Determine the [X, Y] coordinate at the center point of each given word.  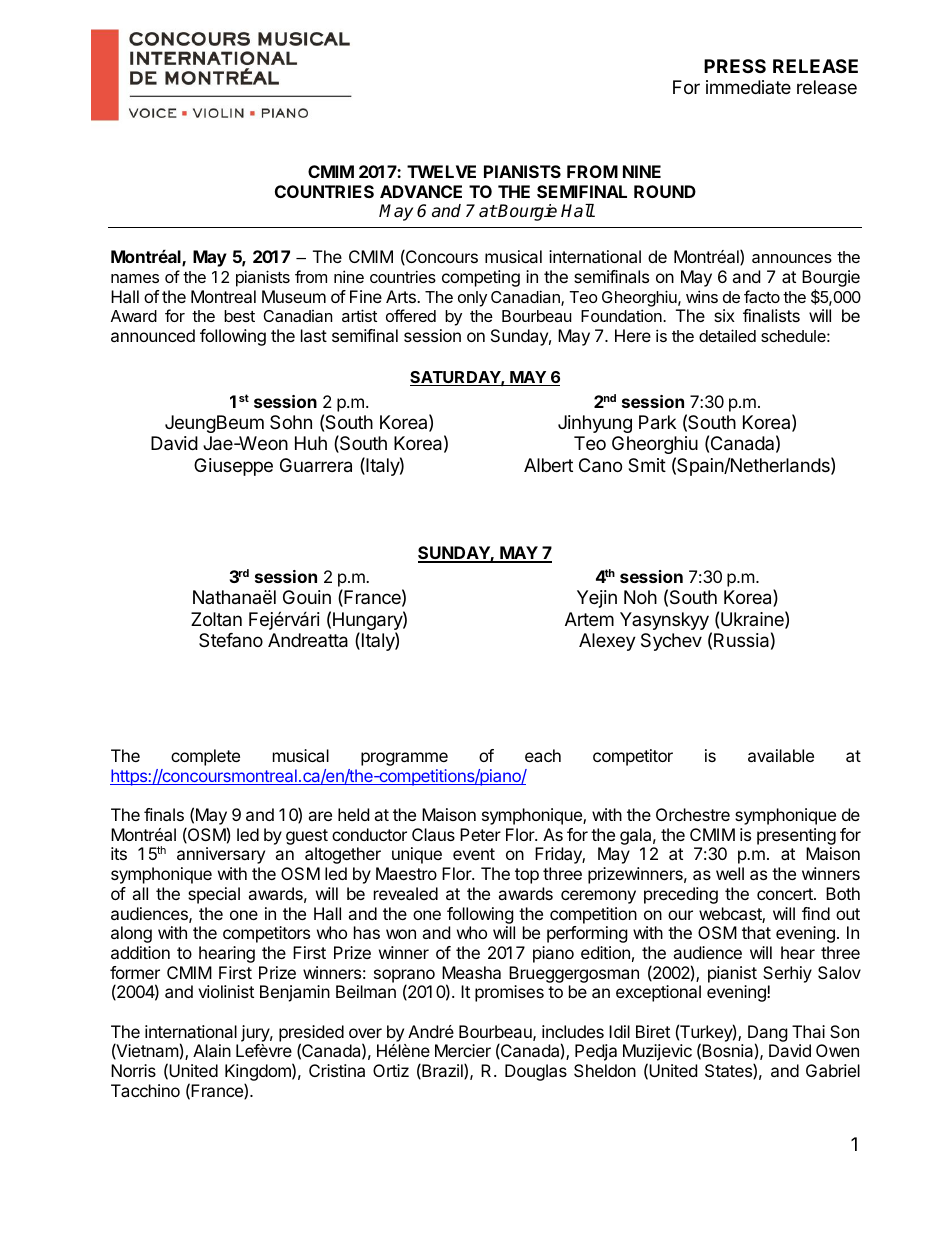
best [239, 316]
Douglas [536, 1072]
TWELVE [441, 171]
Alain [212, 1050]
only [472, 299]
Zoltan [216, 619]
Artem [589, 619]
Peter [480, 834]
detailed [727, 335]
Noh [640, 597]
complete [205, 757]
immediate [748, 87]
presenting [796, 836]
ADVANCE [421, 191]
